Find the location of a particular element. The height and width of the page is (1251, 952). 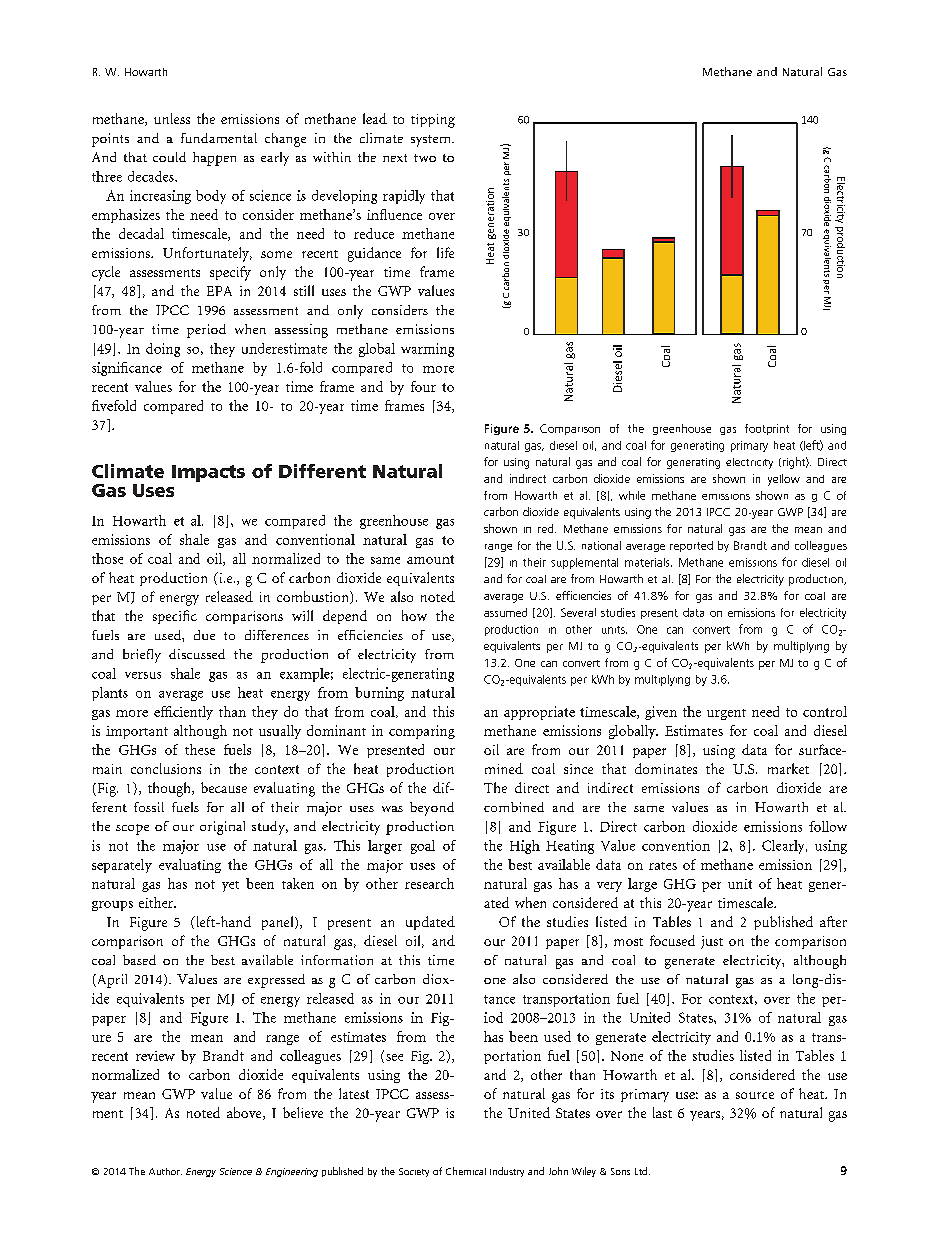

Chemical is located at coordinates (466, 1171).
